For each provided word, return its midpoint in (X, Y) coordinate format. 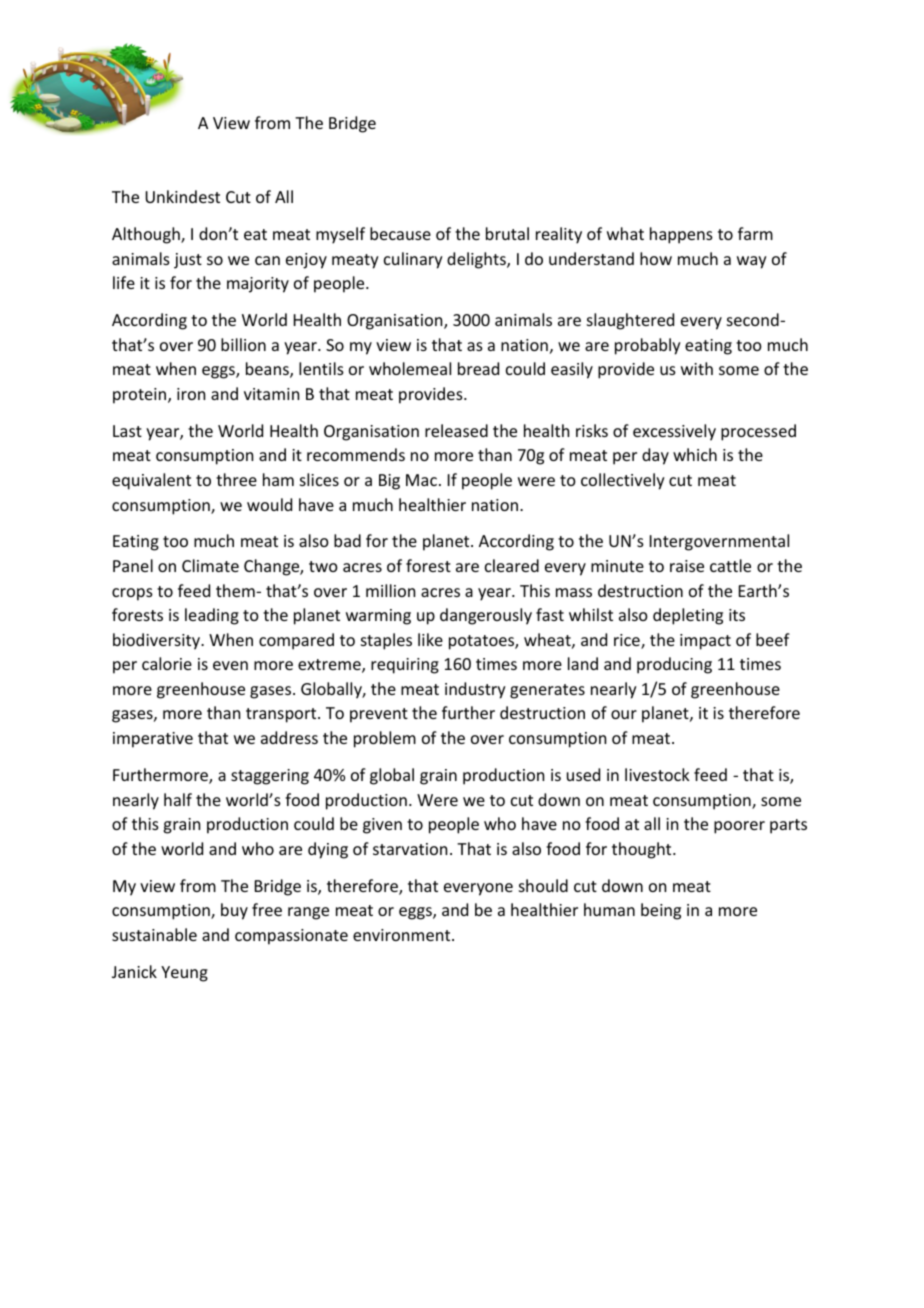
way (752, 262)
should (543, 885)
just (188, 261)
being (661, 911)
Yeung (184, 974)
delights (477, 260)
